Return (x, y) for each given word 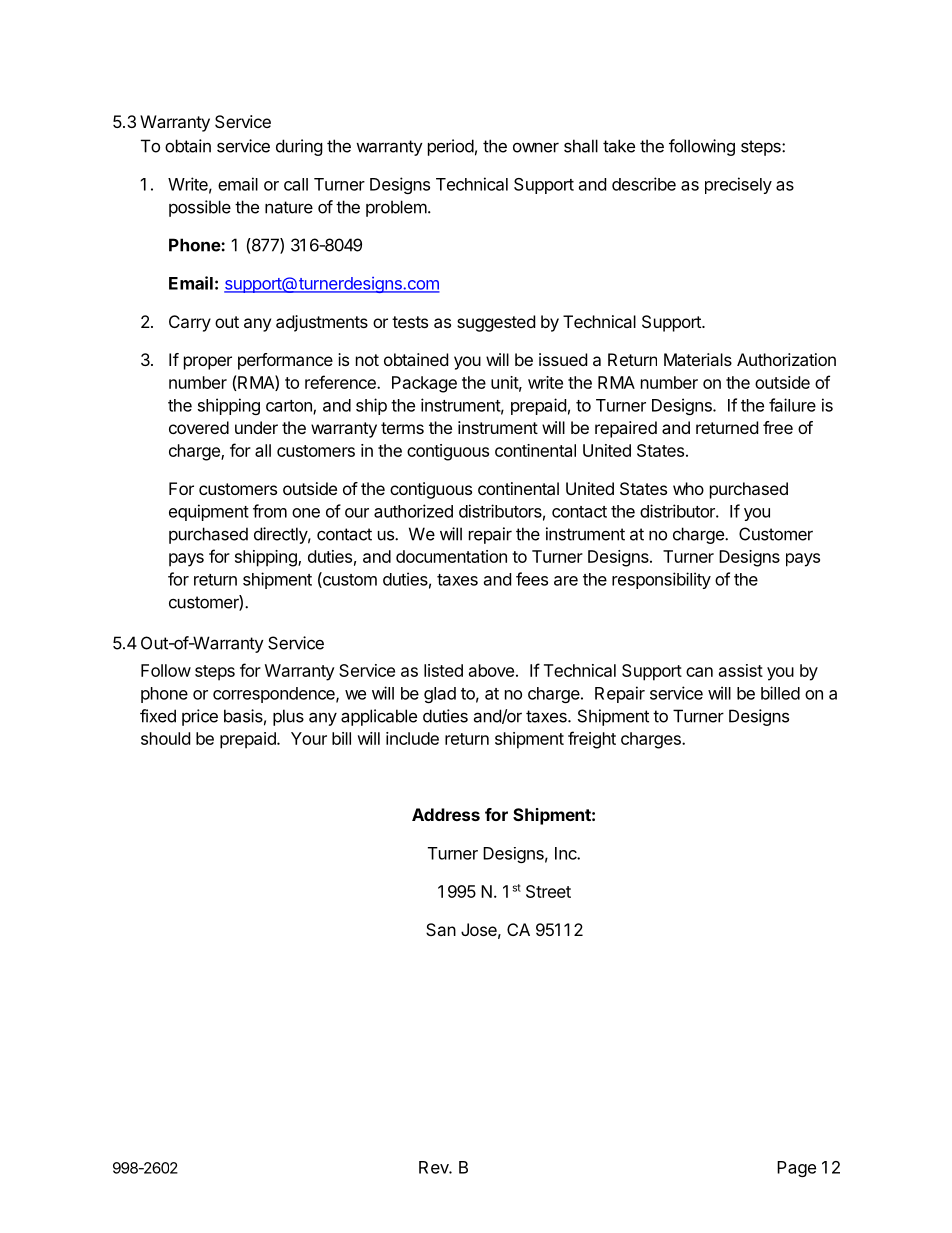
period (451, 147)
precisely (738, 185)
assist (741, 670)
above (491, 670)
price (200, 717)
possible (200, 208)
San (441, 929)
